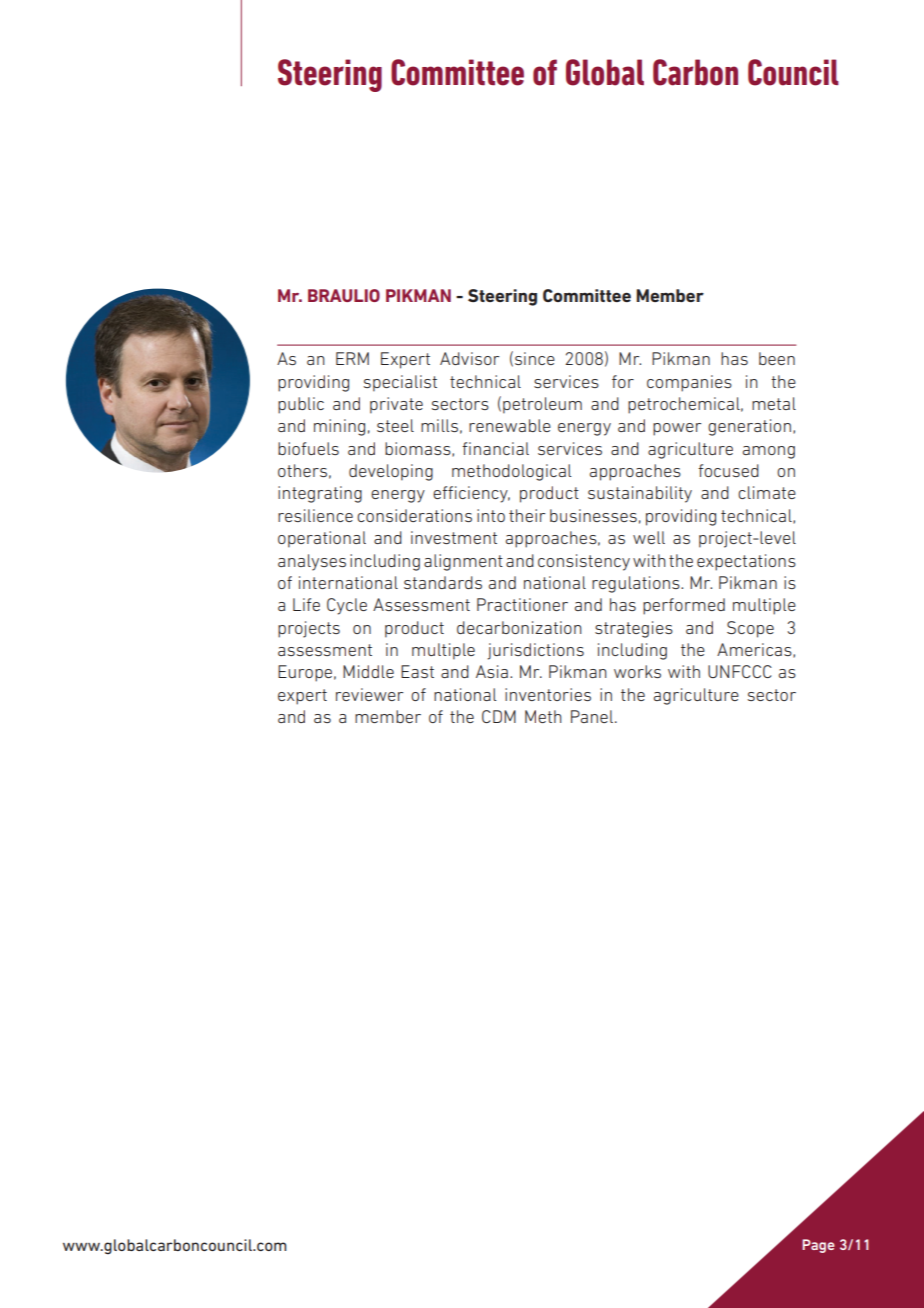 Image resolution: width=924 pixels, height=1308 pixels. Describe the element at coordinates (369, 694) in the screenshot. I see `reviewer` at that location.
